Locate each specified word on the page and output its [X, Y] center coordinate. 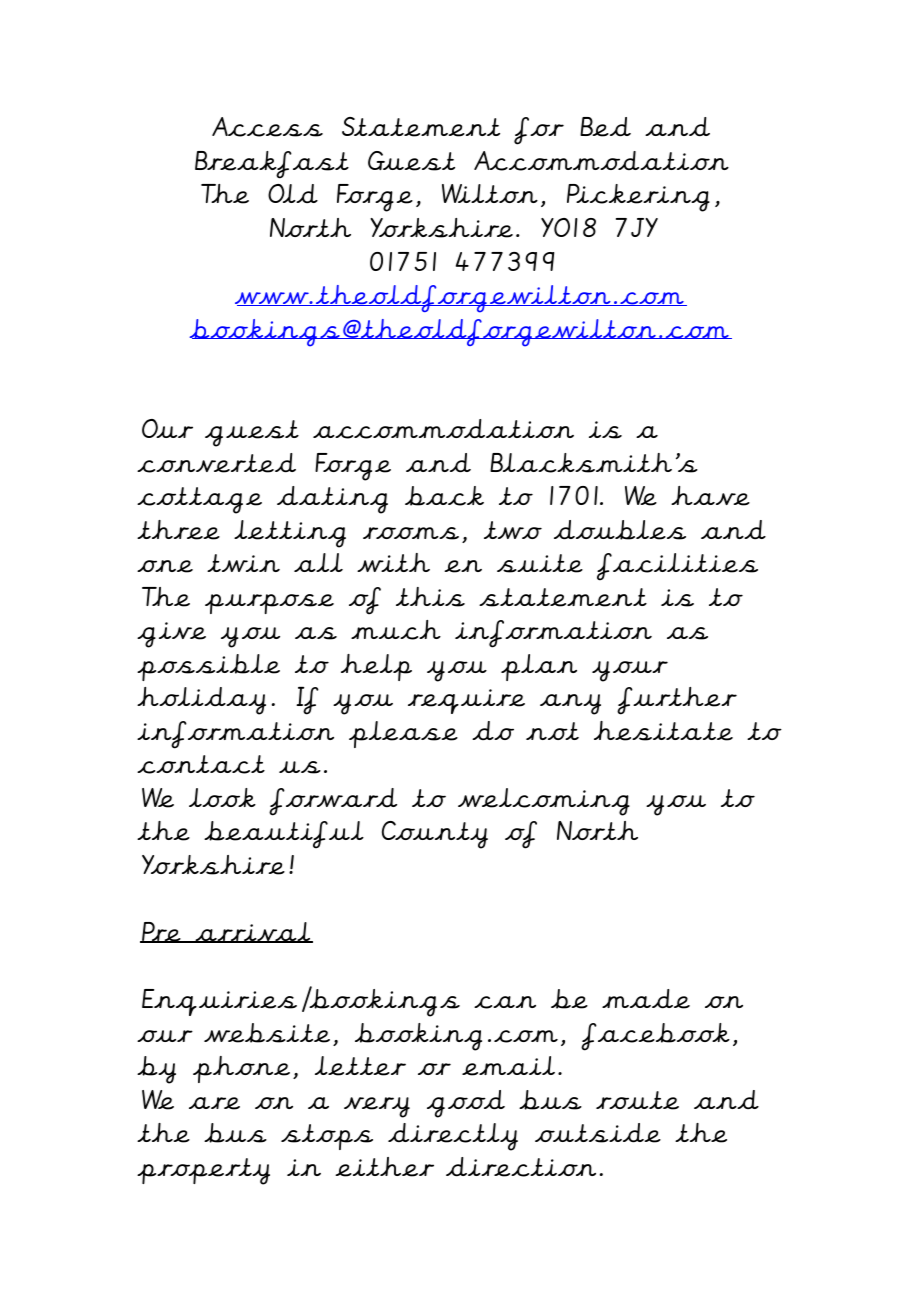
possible [208, 667]
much [396, 630]
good [466, 1104]
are [214, 1103]
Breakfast [272, 165]
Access [267, 127]
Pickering [638, 198]
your [630, 671]
